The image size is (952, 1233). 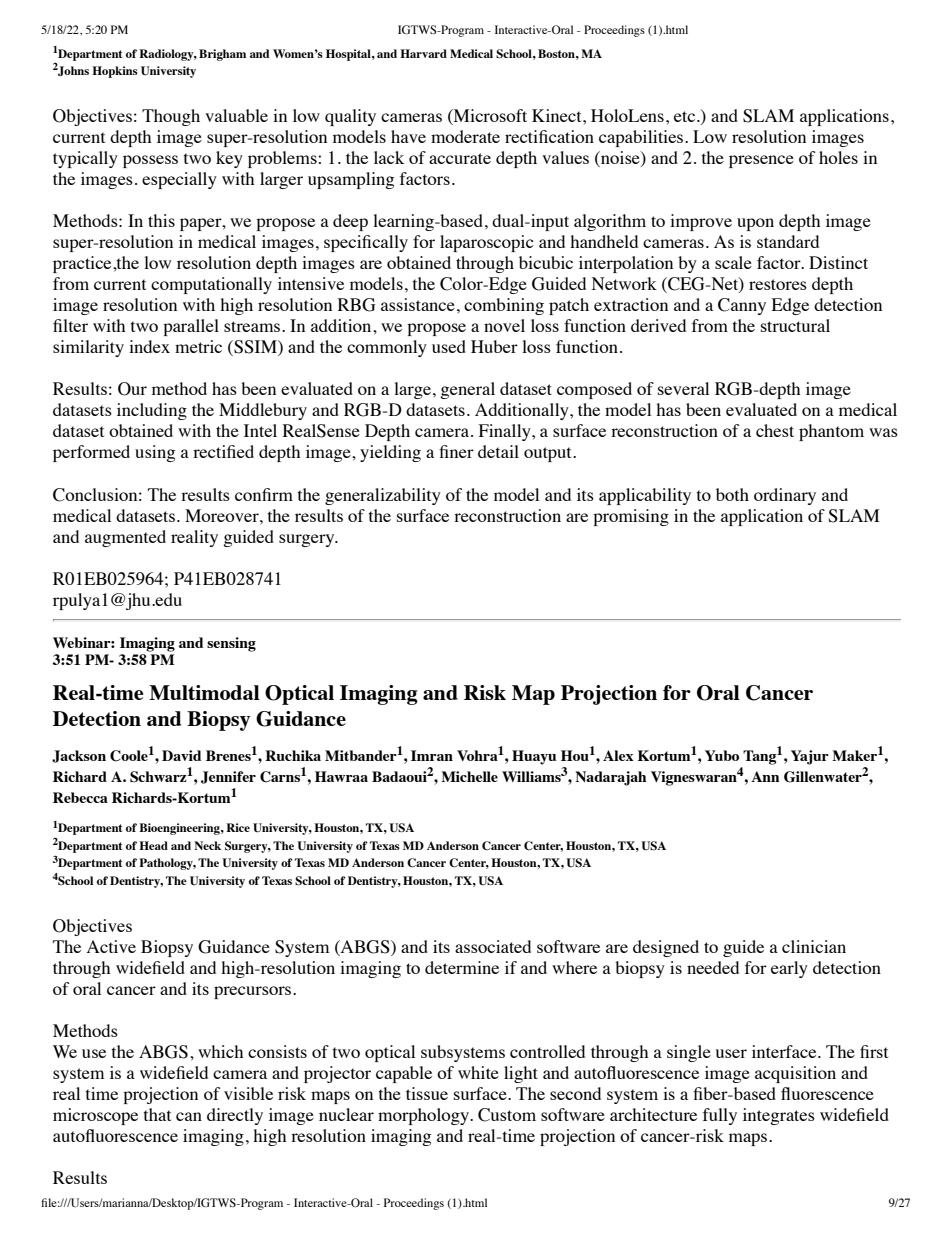 I want to click on Though, so click(x=171, y=117).
